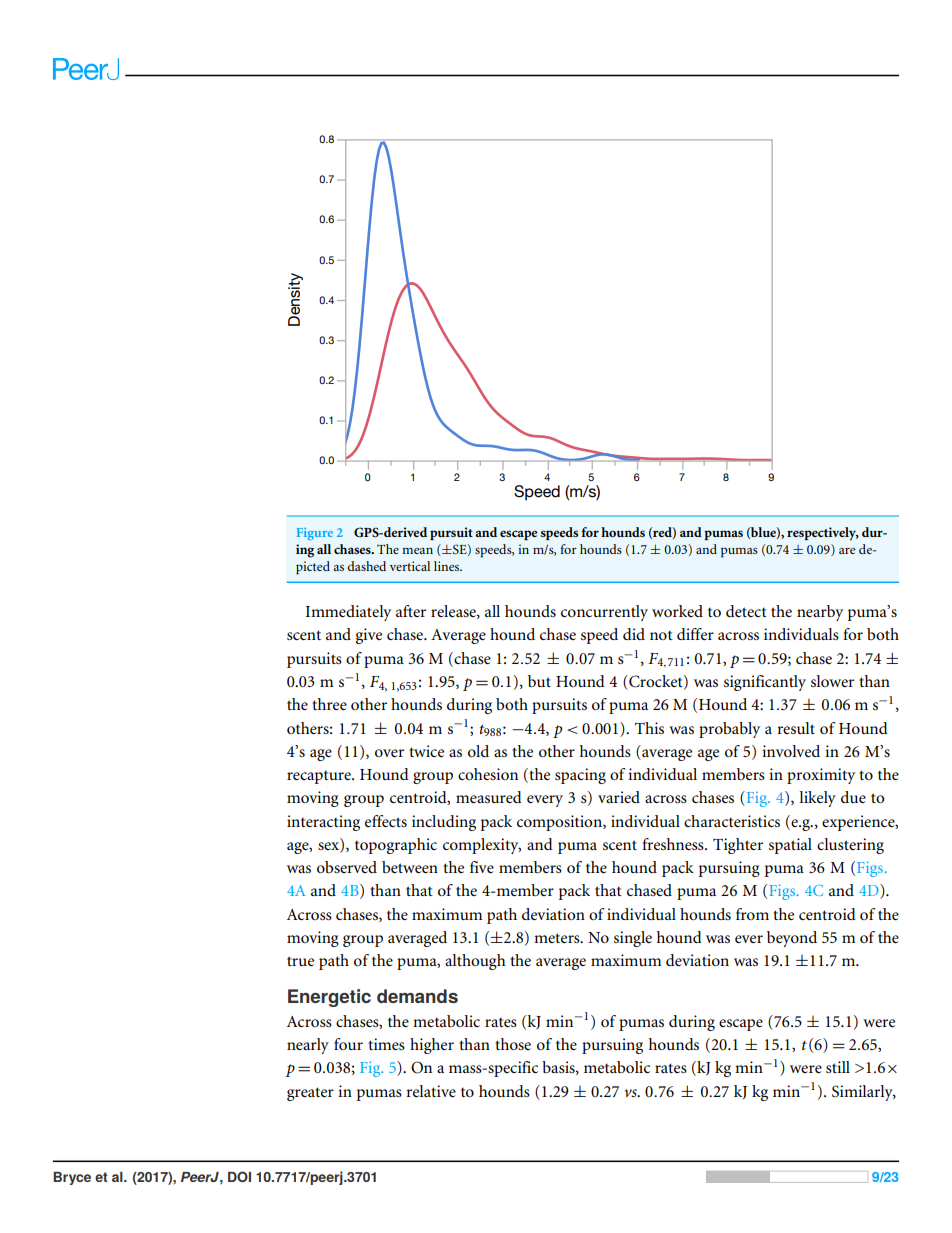 This image has height=1233, width=952. I want to click on Tighter, so click(738, 846).
